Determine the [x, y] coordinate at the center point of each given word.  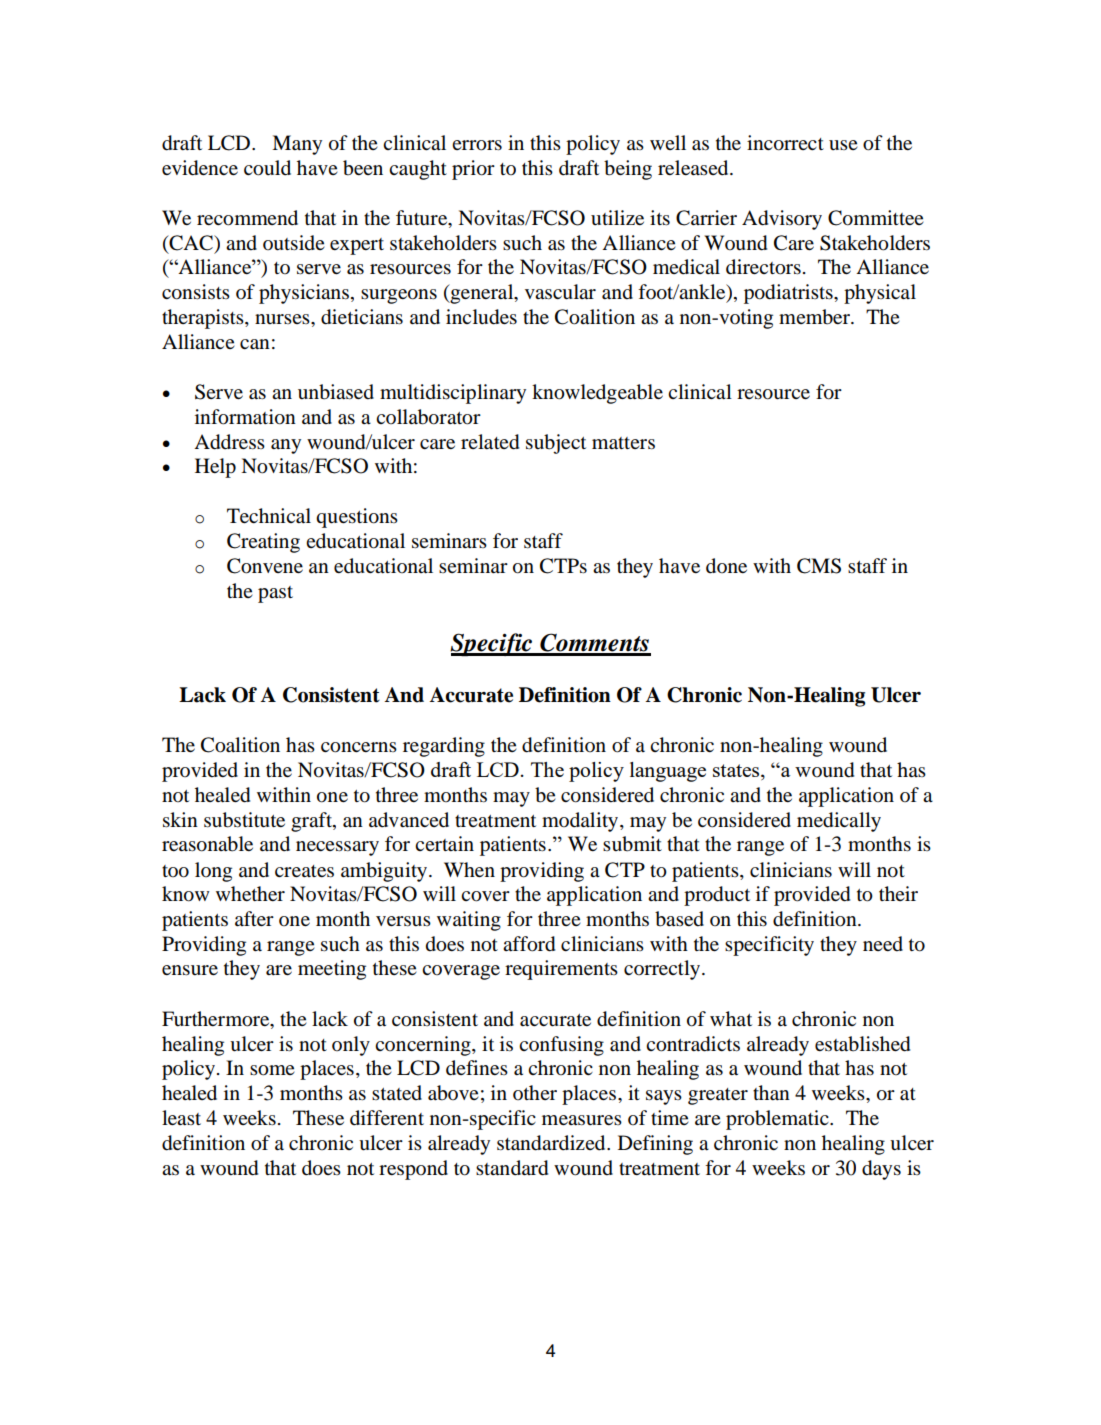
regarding [444, 747]
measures [582, 1120]
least [181, 1118]
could [267, 168]
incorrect [785, 143]
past [275, 594]
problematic [778, 1120]
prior [473, 170]
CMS [819, 566]
